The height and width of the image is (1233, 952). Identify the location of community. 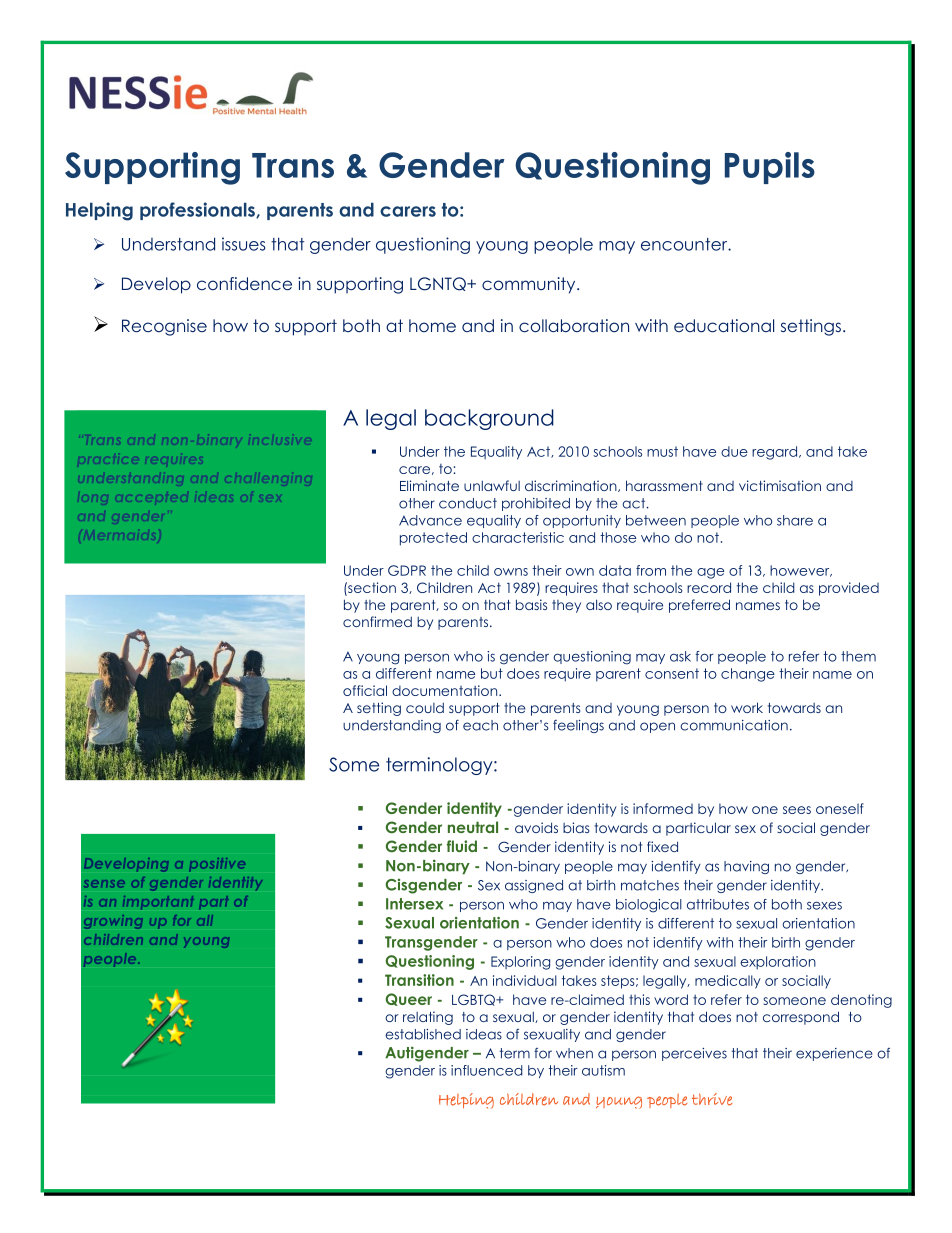
(530, 285).
